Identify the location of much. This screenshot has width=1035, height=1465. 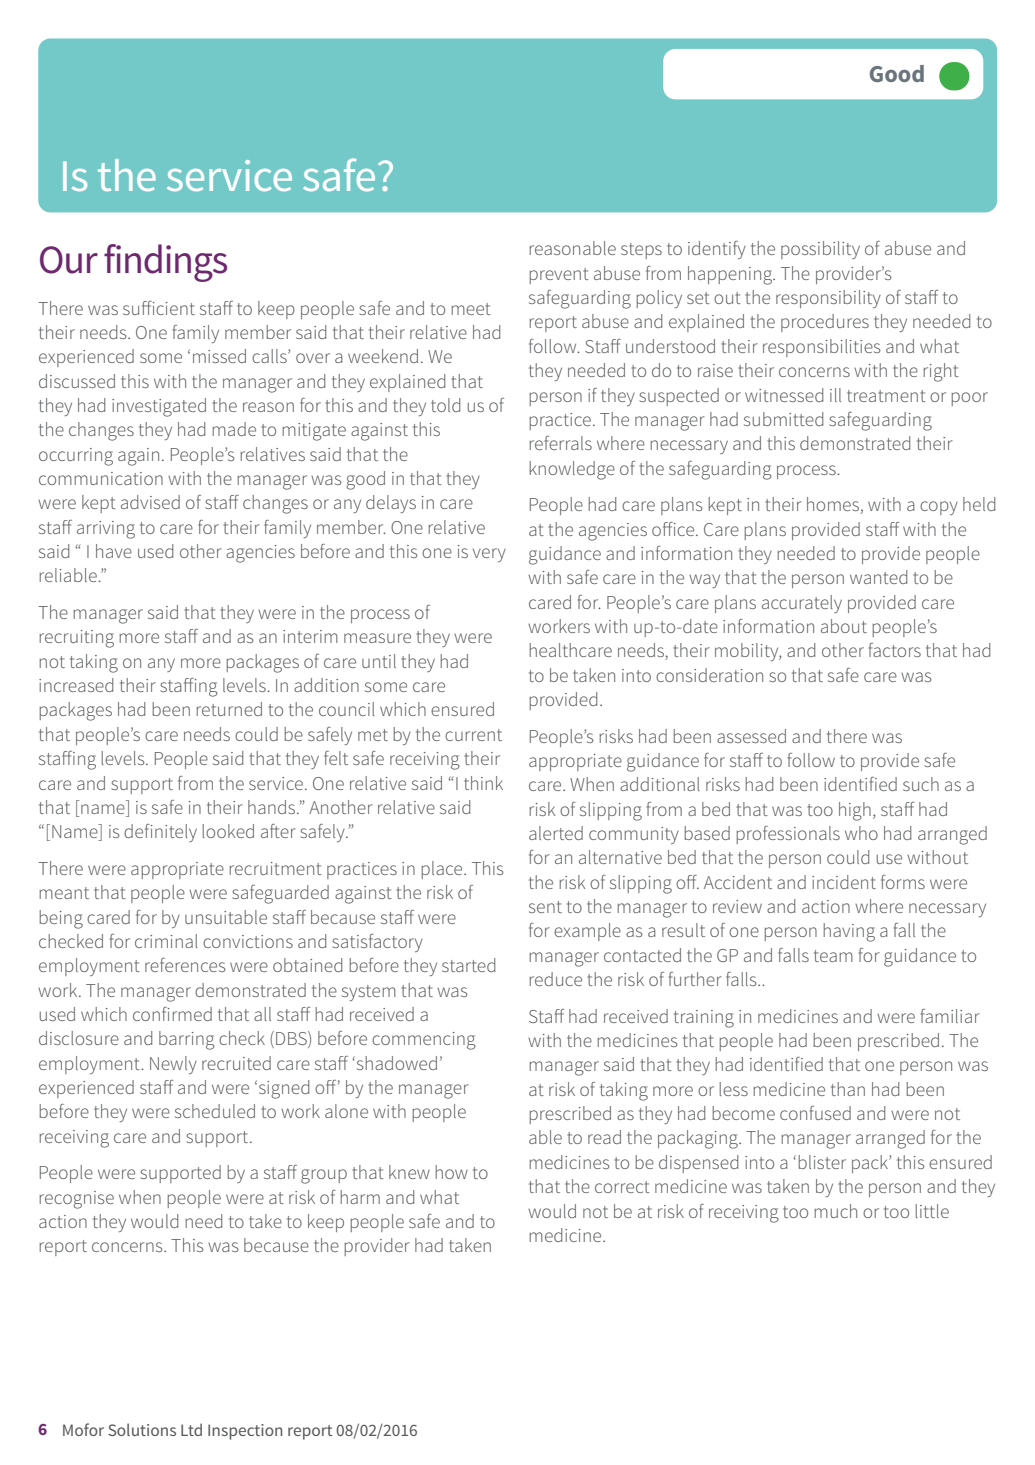
(835, 1211).
